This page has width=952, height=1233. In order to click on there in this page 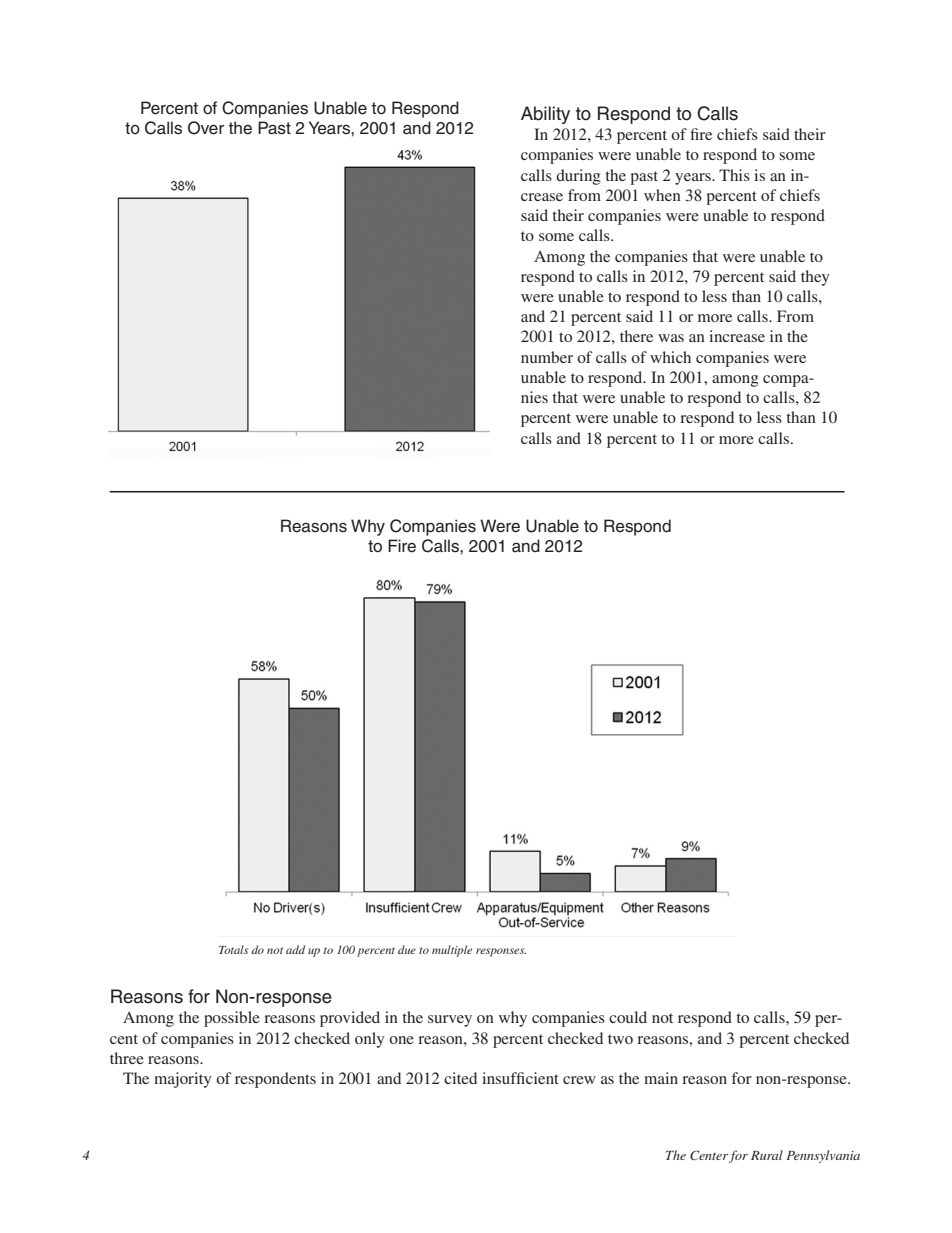, I will do `click(636, 336)`.
